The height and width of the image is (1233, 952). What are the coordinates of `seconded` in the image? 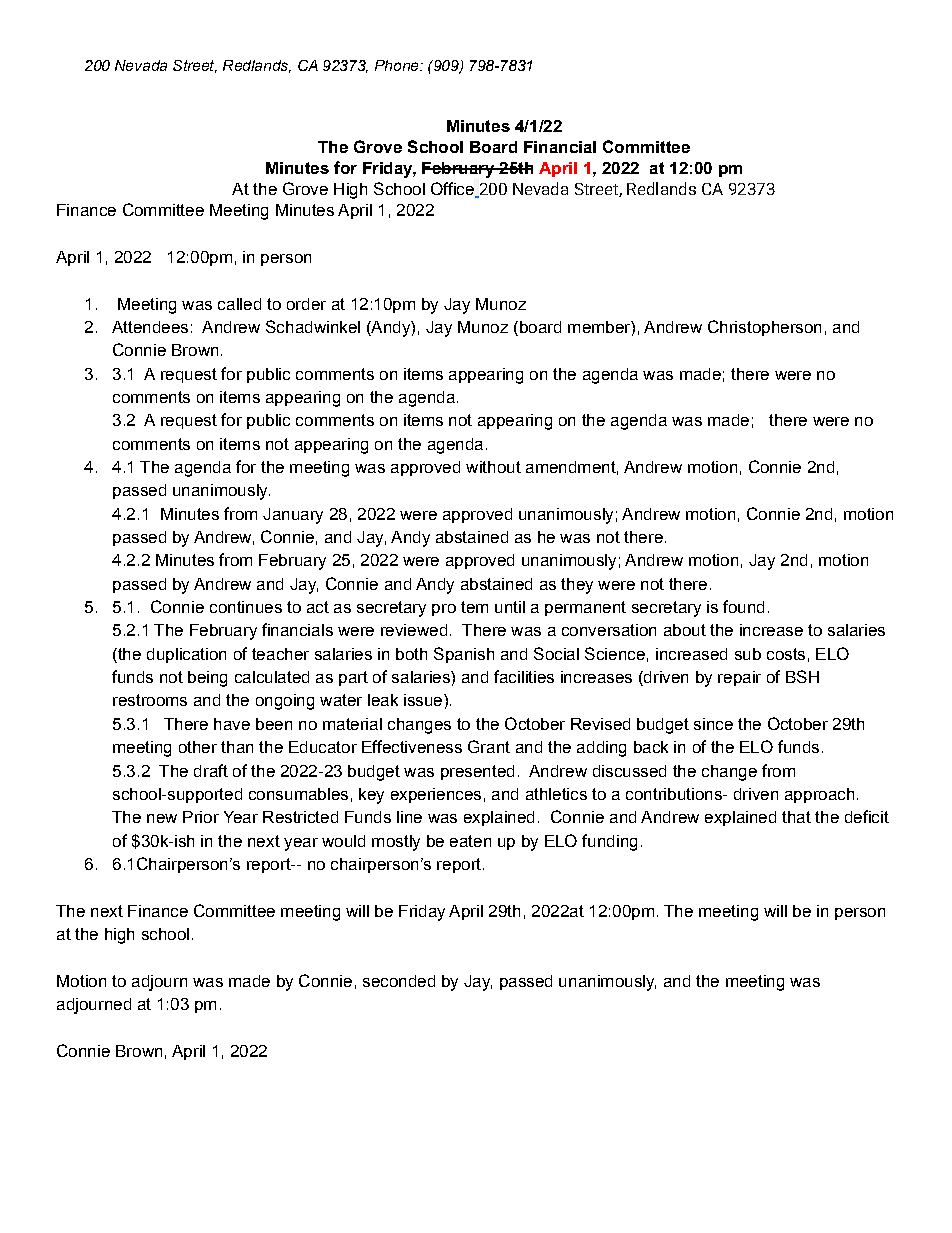 It's located at (399, 981).
